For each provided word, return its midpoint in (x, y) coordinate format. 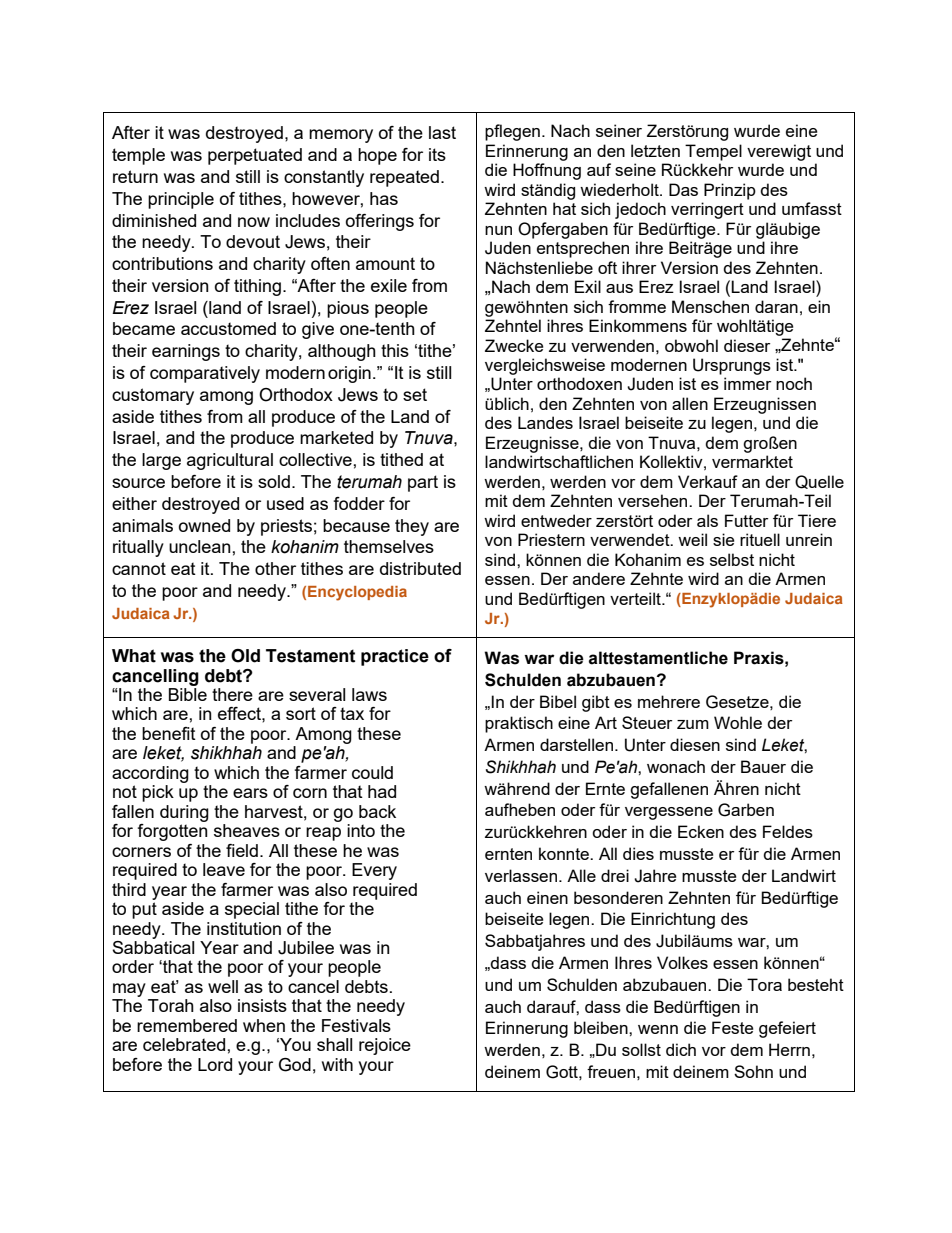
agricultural (230, 461)
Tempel (713, 152)
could (372, 772)
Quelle (819, 482)
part (423, 483)
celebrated (185, 1044)
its (437, 154)
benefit (169, 733)
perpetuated (255, 156)
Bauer (763, 766)
